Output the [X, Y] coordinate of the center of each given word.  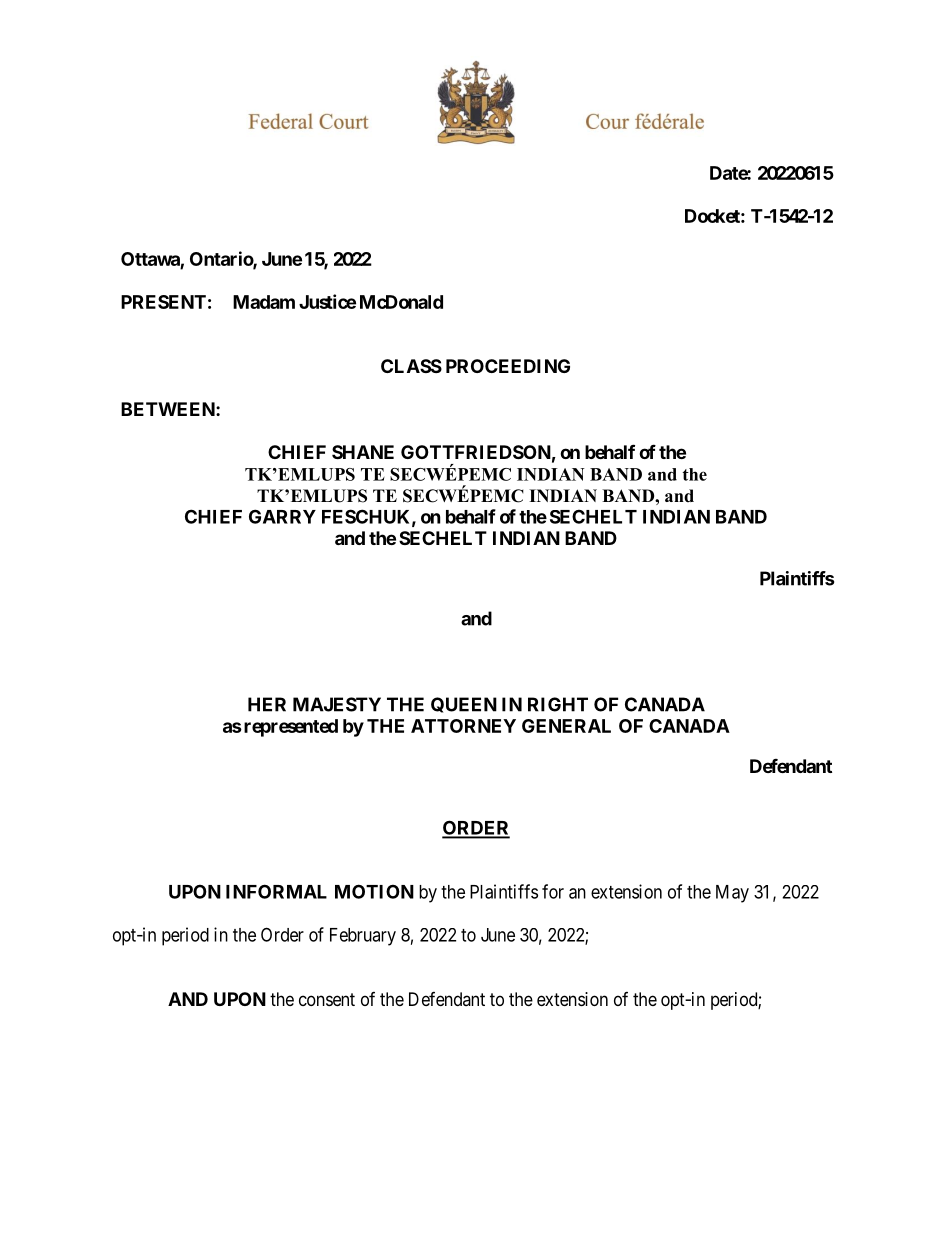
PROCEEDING [508, 366]
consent [327, 999]
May [732, 894]
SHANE [363, 452]
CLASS [411, 366]
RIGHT [558, 704]
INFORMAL [276, 891]
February [363, 937]
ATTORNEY [463, 726]
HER [267, 704]
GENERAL [566, 726]
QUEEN [464, 705]
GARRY [282, 516]
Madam [264, 302]
